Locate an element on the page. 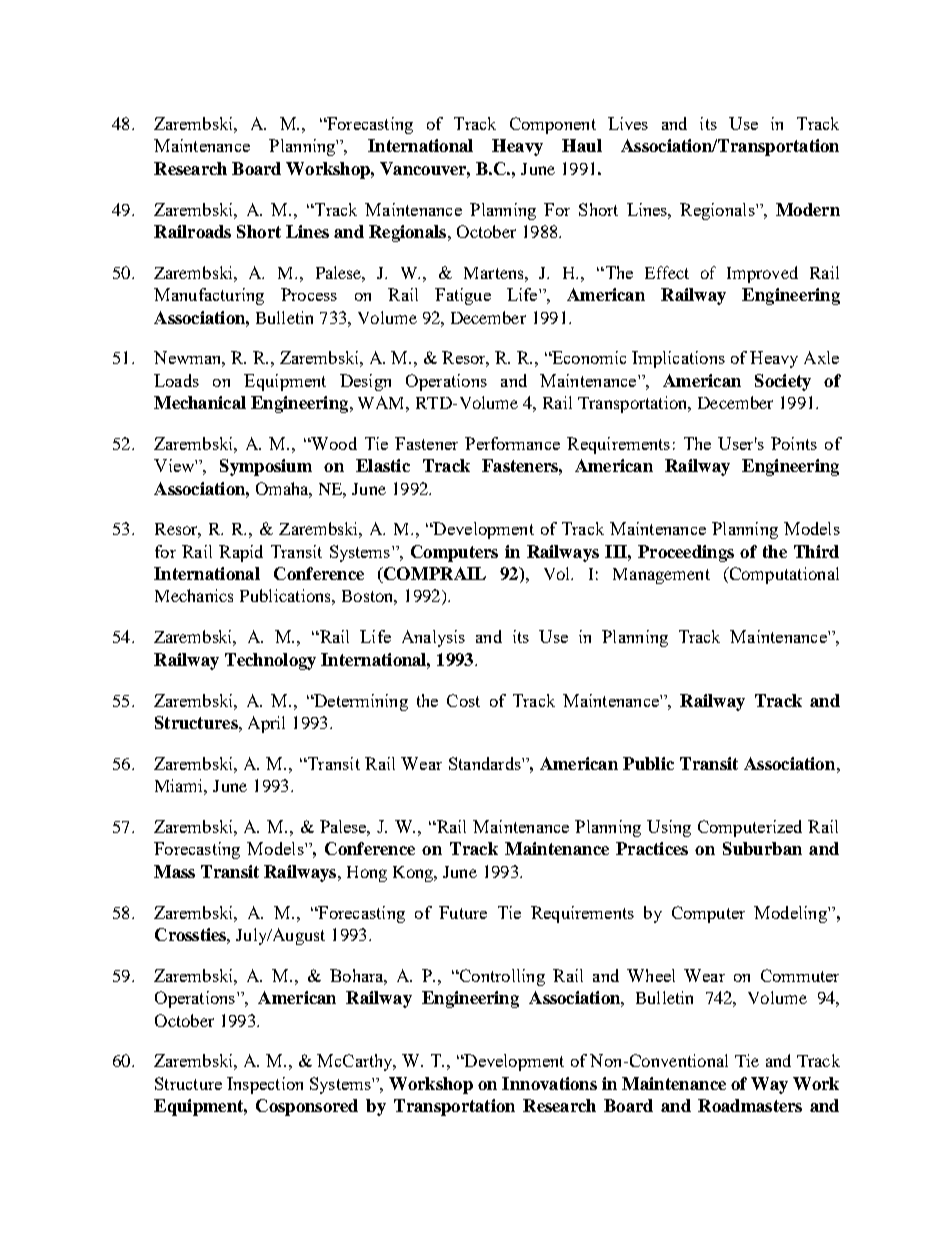 Image resolution: width=952 pixels, height=1233 pixels. Innovations is located at coordinates (549, 1083).
